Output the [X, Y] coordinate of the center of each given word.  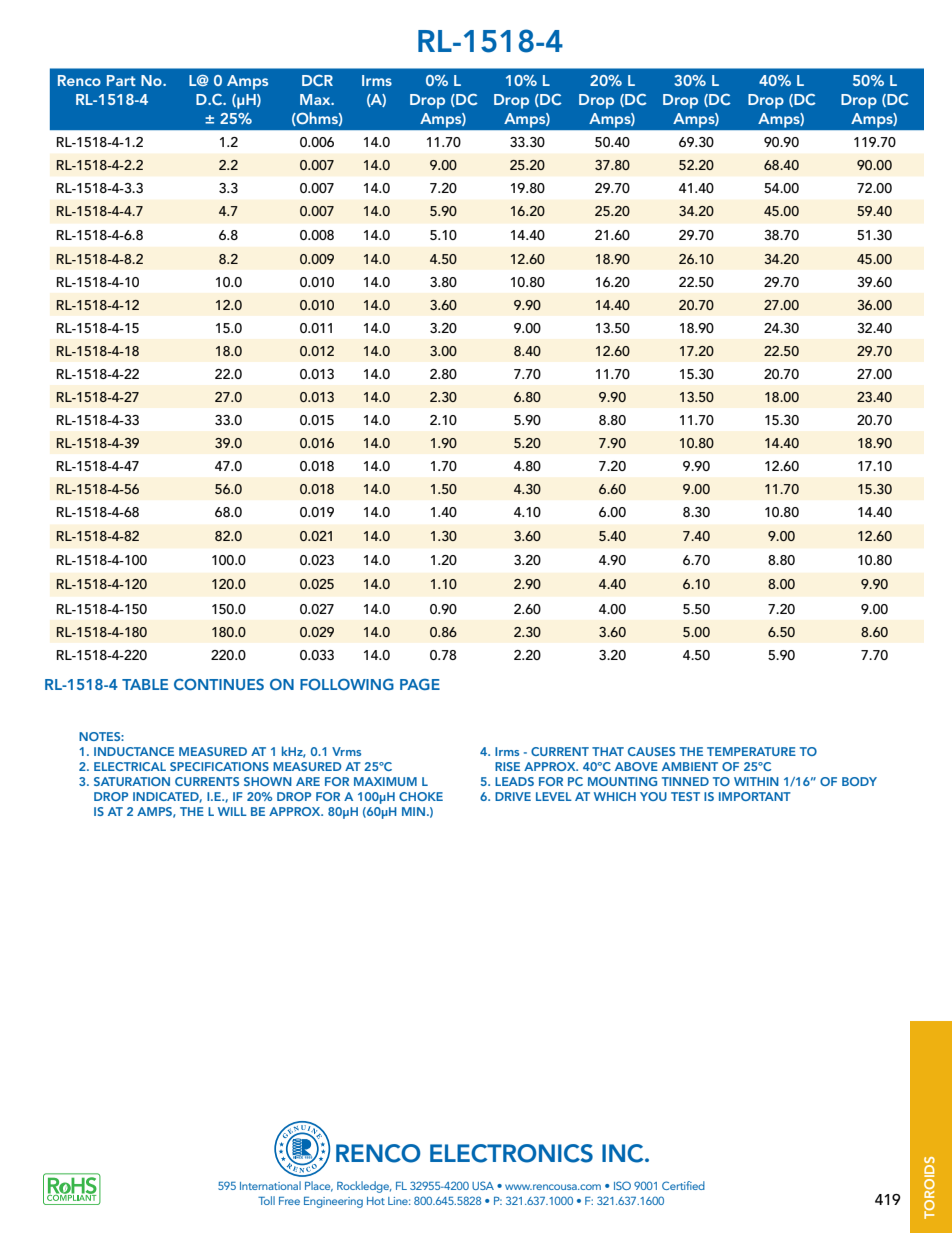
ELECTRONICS [511, 1153]
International [270, 1185]
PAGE [420, 684]
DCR [317, 80]
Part [121, 80]
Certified [683, 1185]
